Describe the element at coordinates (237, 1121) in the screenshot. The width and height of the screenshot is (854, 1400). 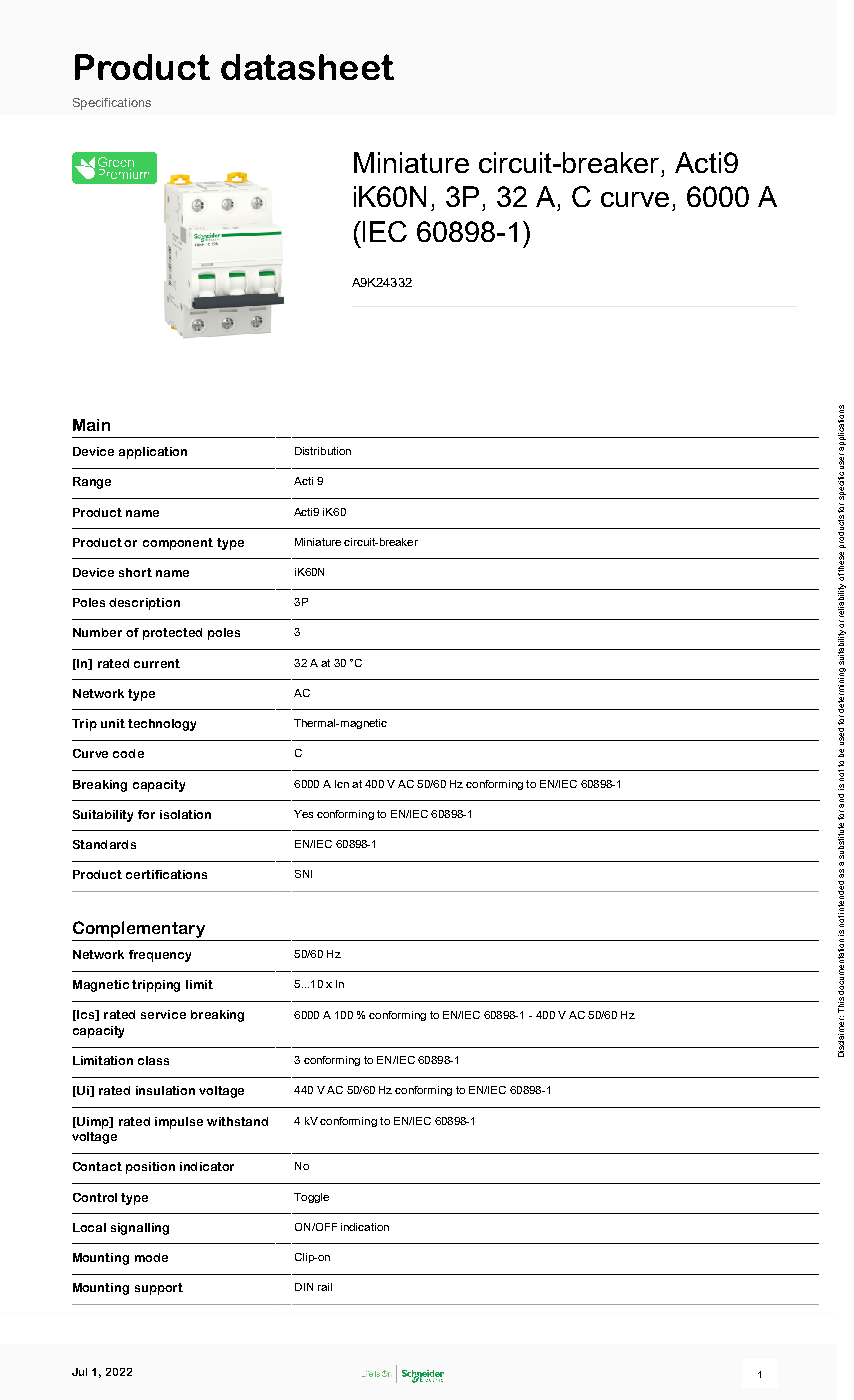
I see `withstand` at that location.
